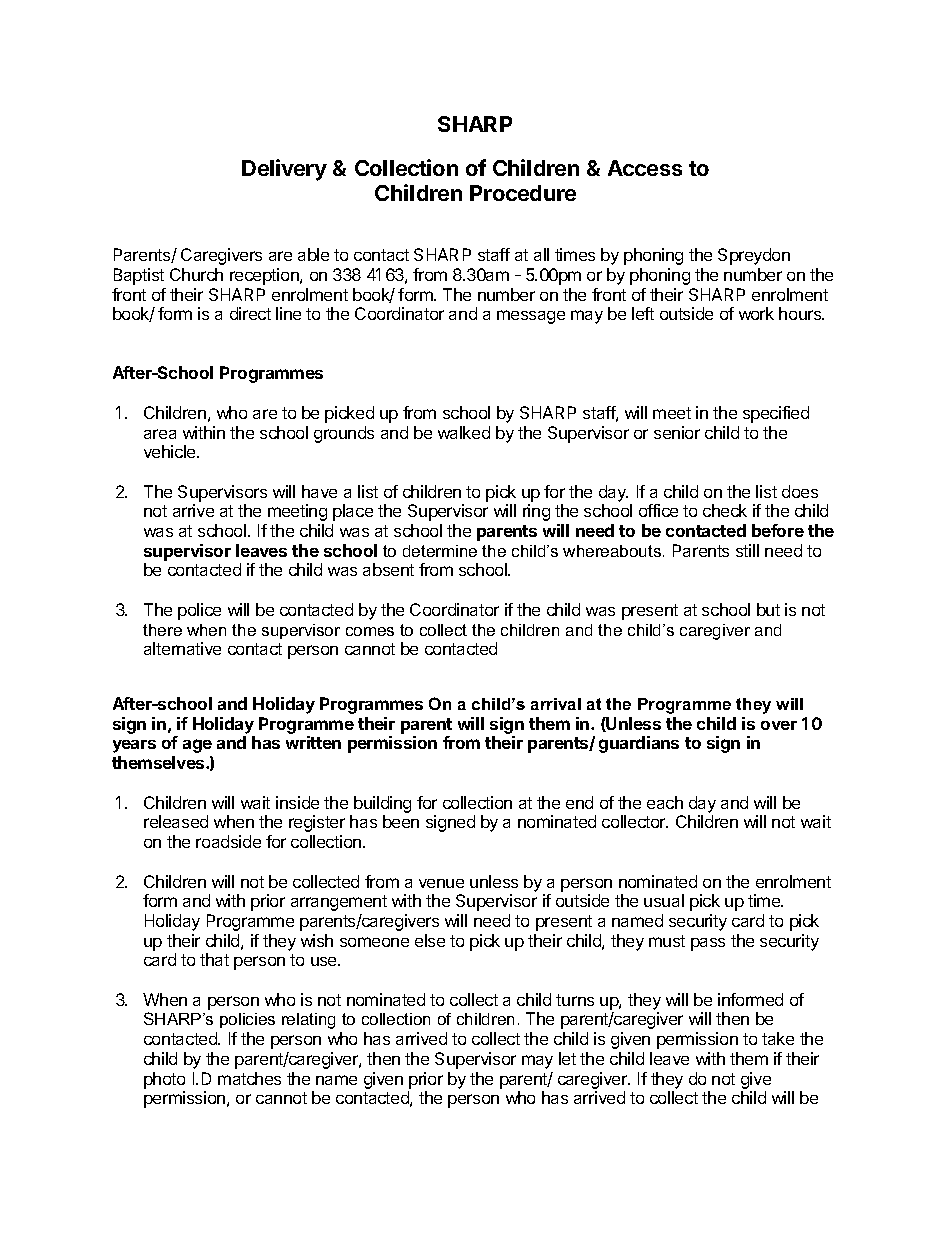  What do you see at coordinates (747, 550) in the page?
I see `still` at bounding box center [747, 550].
